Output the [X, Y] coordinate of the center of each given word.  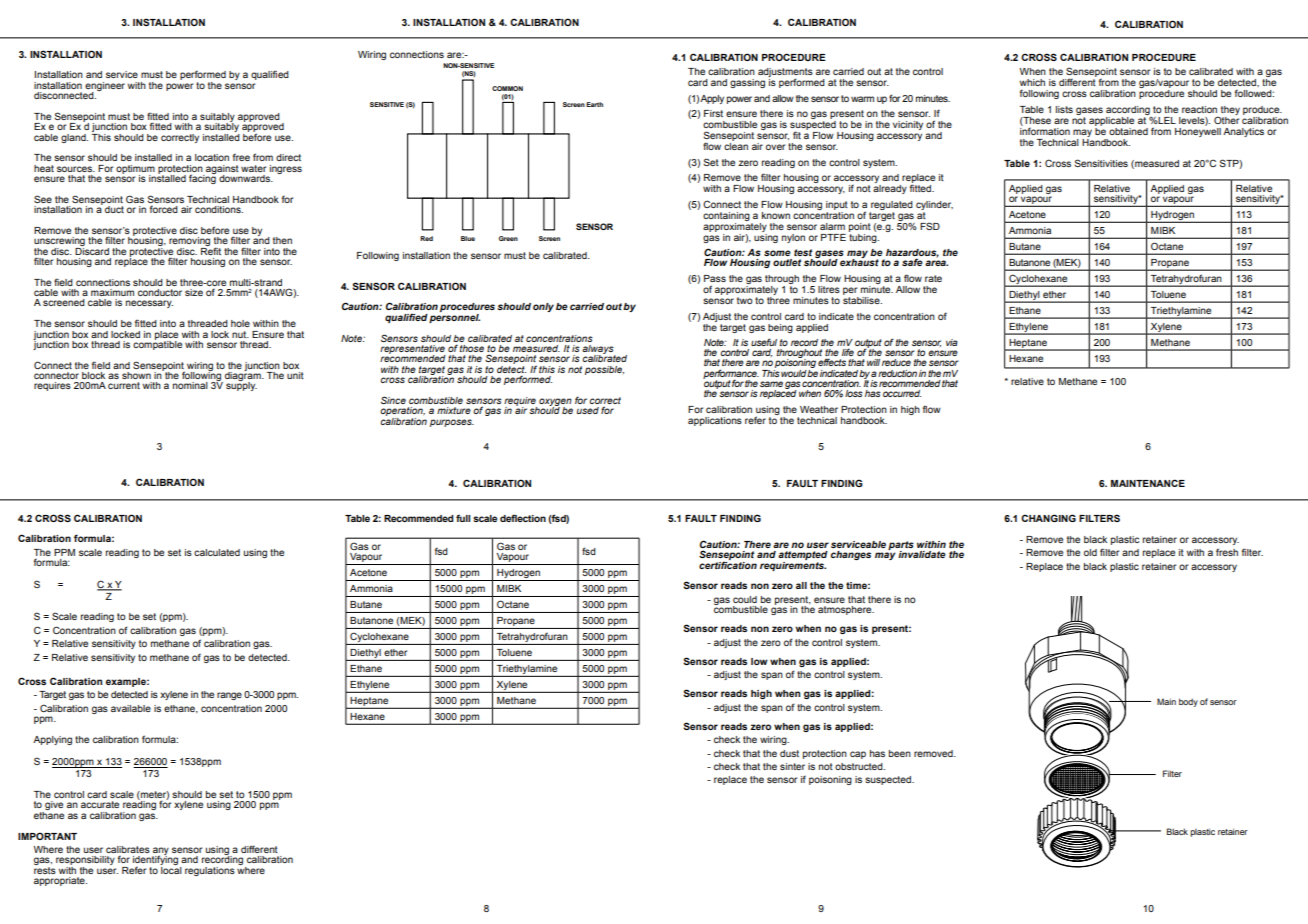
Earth [594, 104]
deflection [523, 518]
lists [1064, 109]
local [171, 869]
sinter [792, 766]
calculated [217, 552]
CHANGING [1048, 518]
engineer [105, 87]
